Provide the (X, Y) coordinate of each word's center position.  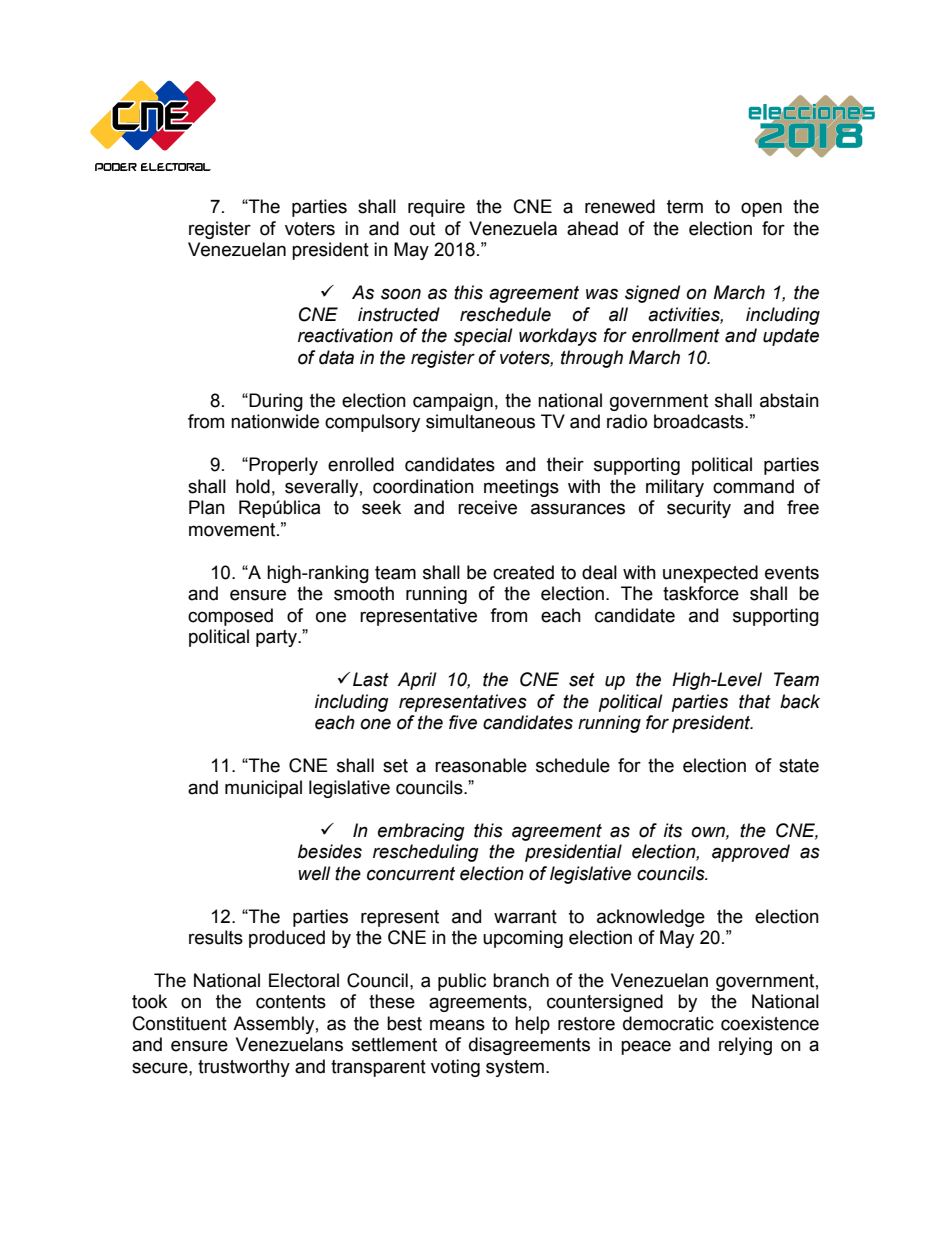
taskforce (701, 593)
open (761, 209)
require (436, 208)
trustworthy (244, 1068)
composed (230, 617)
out (422, 229)
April (417, 681)
